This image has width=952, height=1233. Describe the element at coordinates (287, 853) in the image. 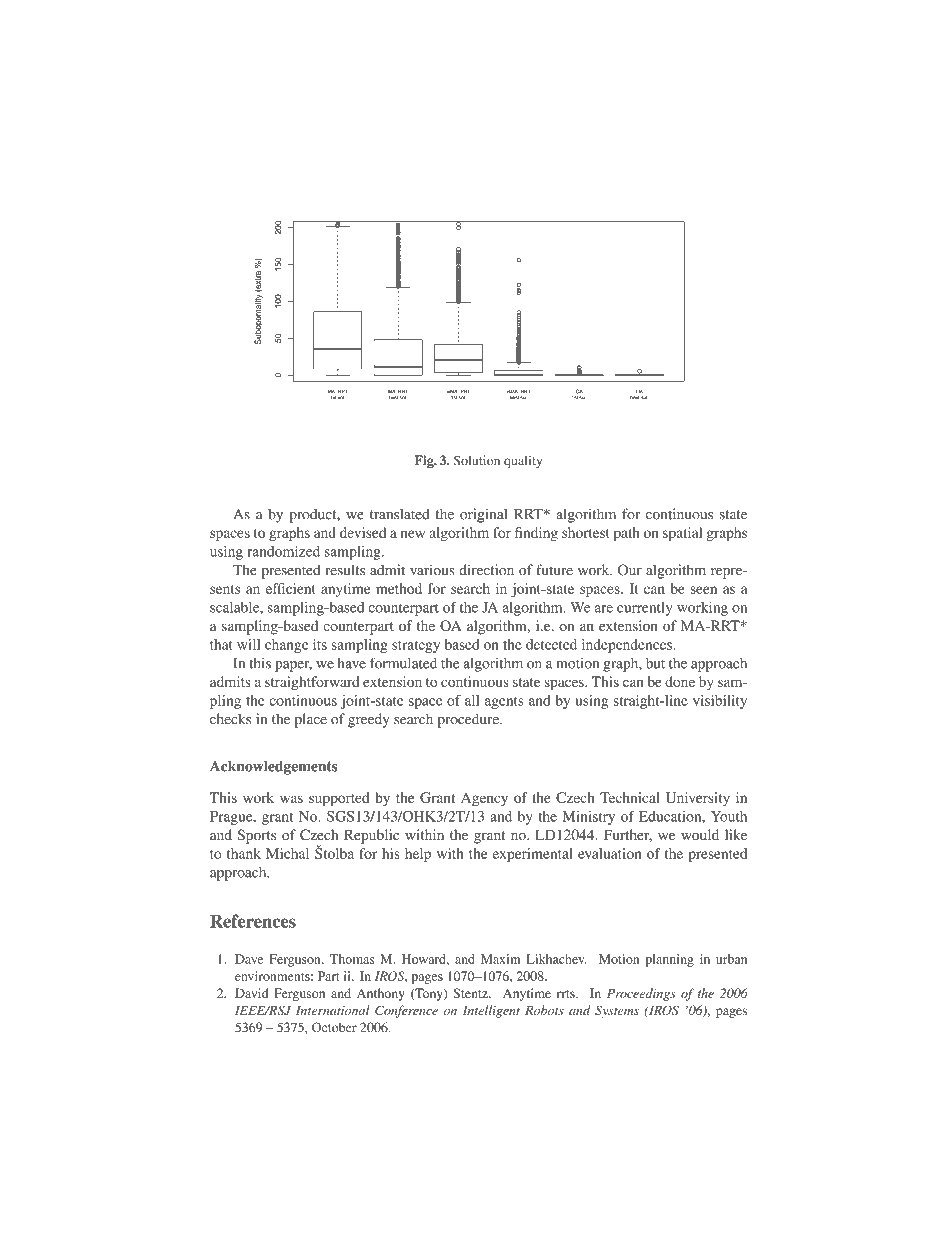

I see `Michal` at that location.
